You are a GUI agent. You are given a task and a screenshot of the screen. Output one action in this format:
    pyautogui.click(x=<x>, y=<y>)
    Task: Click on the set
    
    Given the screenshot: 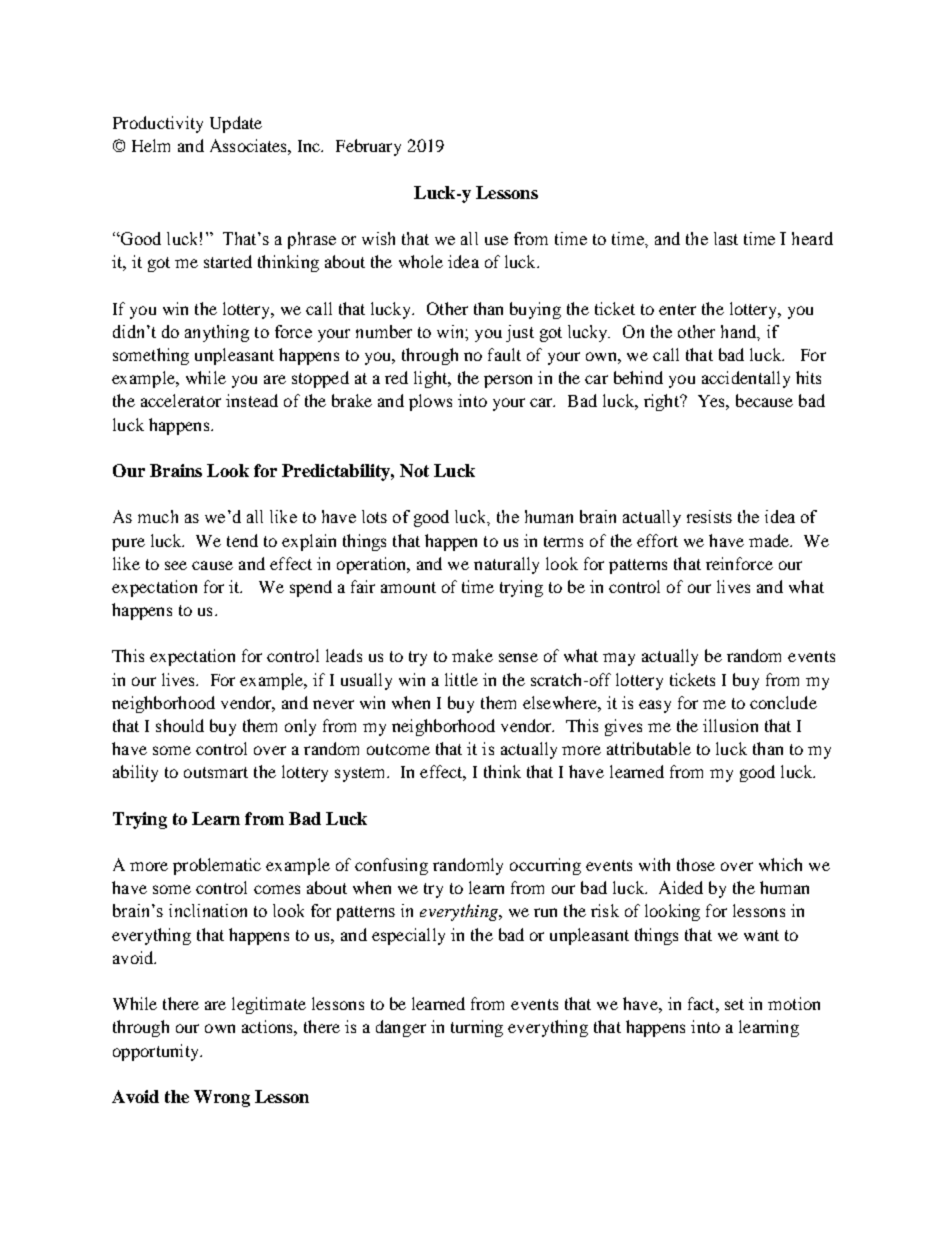 What is the action you would take?
    pyautogui.click(x=734, y=1004)
